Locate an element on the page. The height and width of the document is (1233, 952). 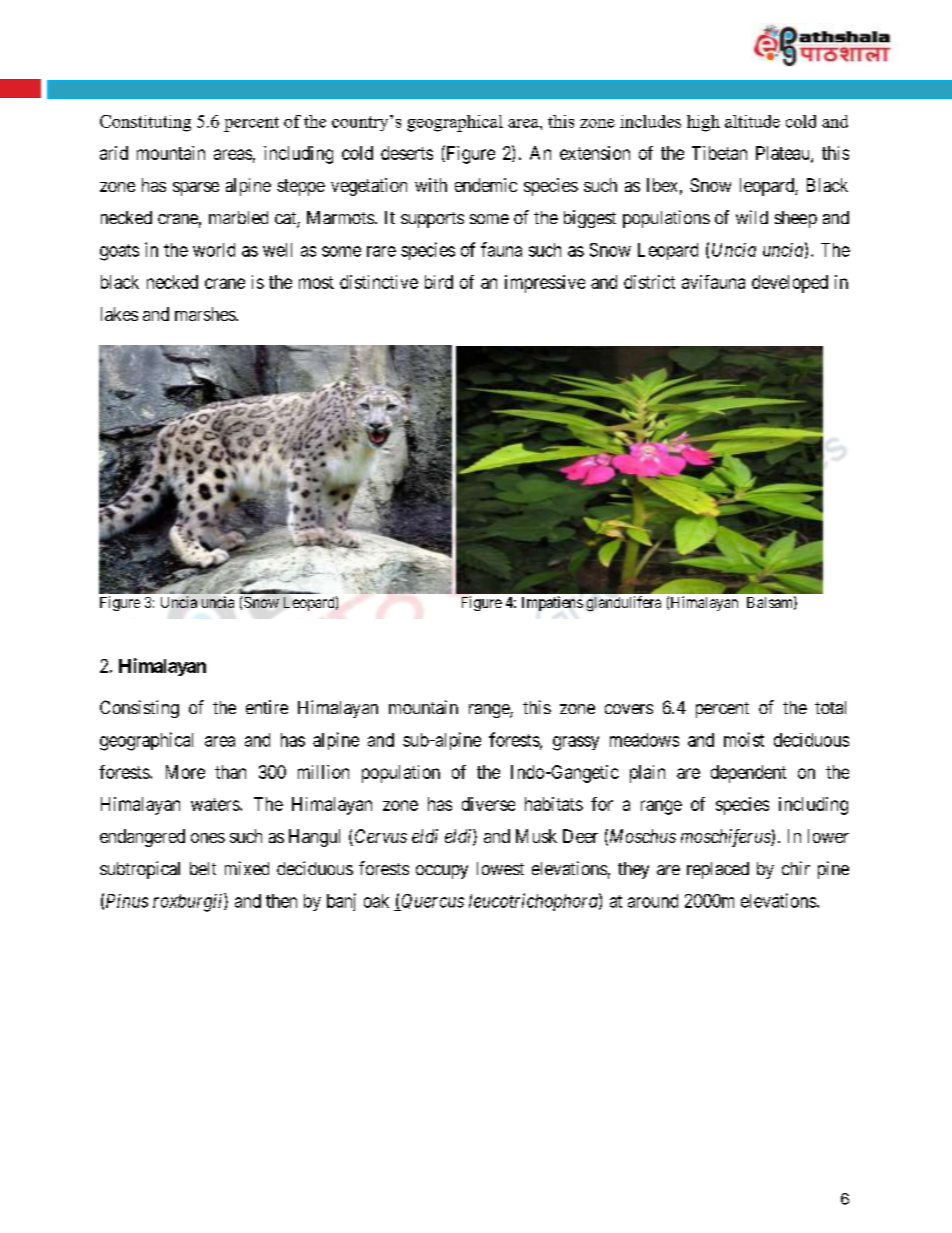
belt is located at coordinates (203, 868).
